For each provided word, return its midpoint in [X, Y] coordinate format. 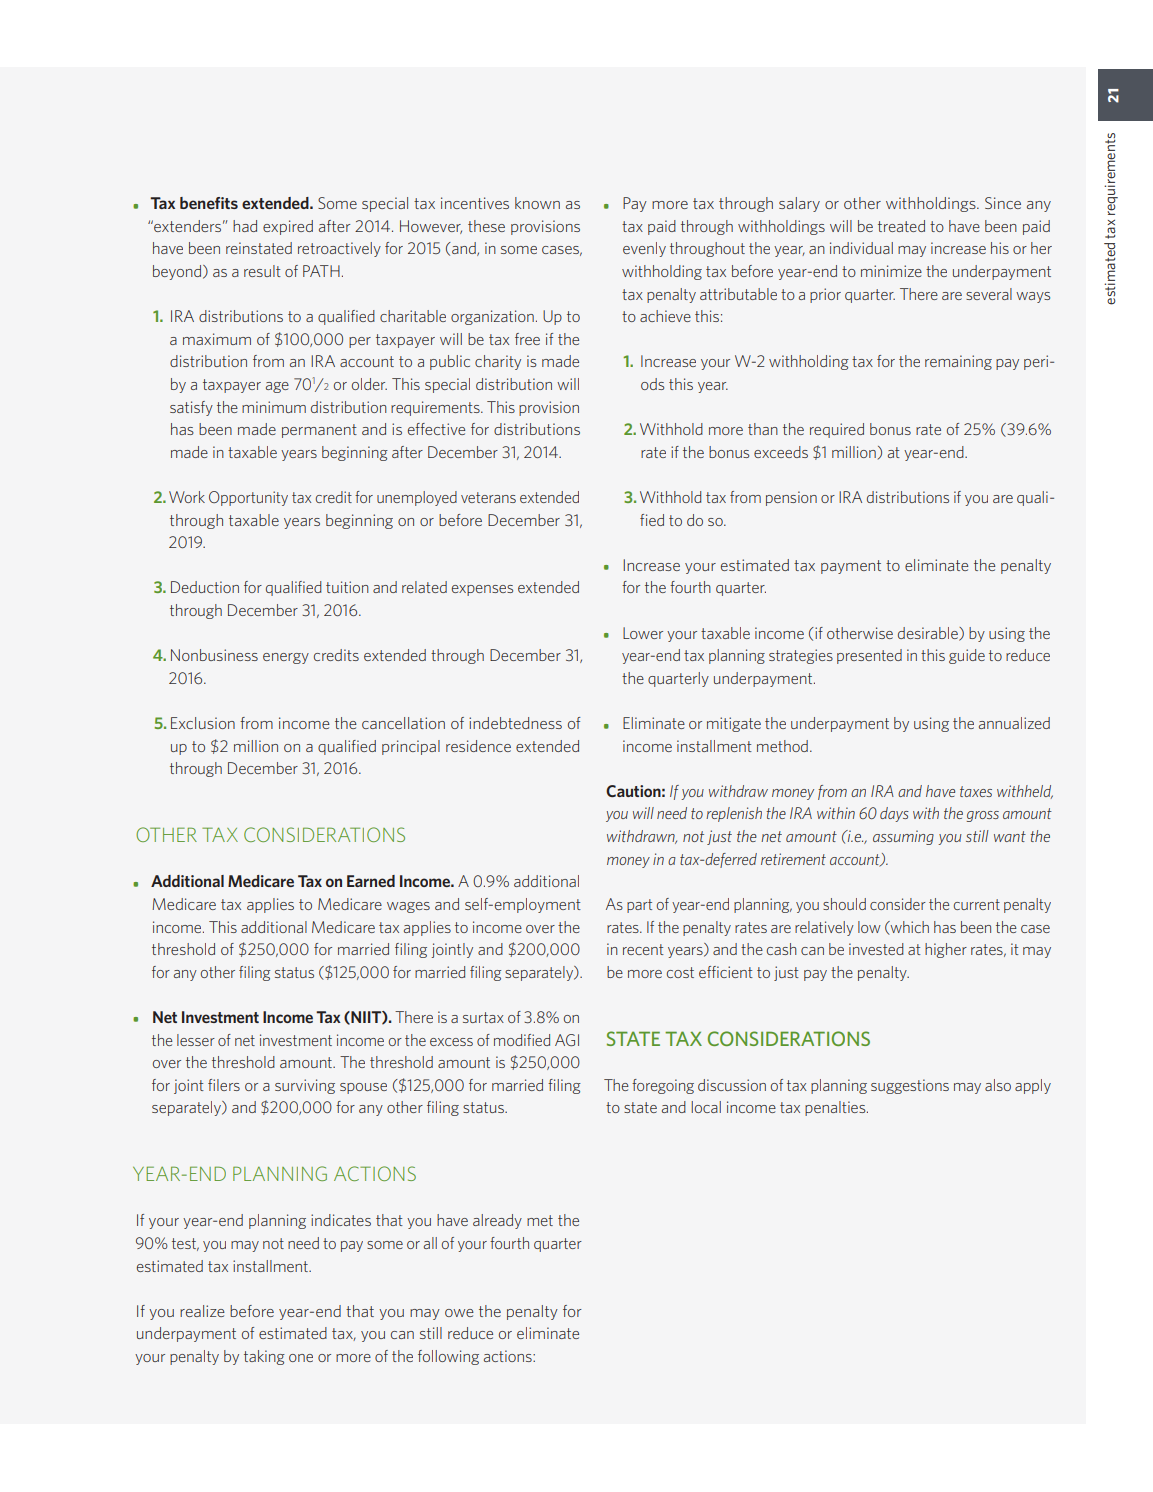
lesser [196, 1040]
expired [288, 227]
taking [264, 1357]
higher [946, 950]
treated [901, 226]
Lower [643, 633]
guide [967, 656]
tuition [347, 587]
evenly [644, 249]
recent [643, 949]
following [448, 1357]
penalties [836, 1108]
